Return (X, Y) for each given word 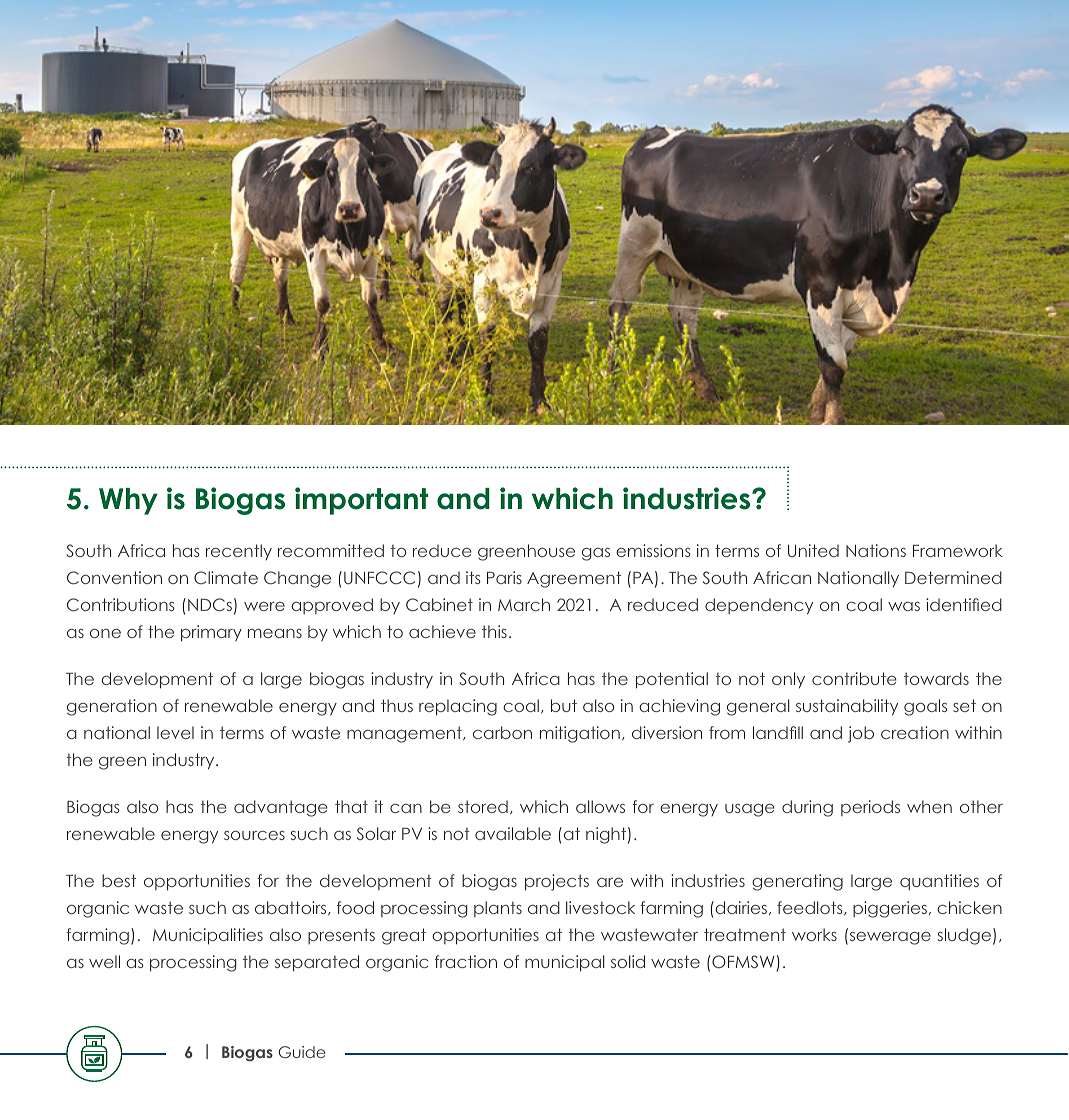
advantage (281, 808)
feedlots (811, 908)
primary (211, 633)
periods (870, 808)
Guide (302, 1052)
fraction (466, 961)
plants (498, 909)
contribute (854, 678)
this (494, 631)
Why (128, 501)
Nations (876, 550)
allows (600, 806)
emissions (653, 550)
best (119, 880)
